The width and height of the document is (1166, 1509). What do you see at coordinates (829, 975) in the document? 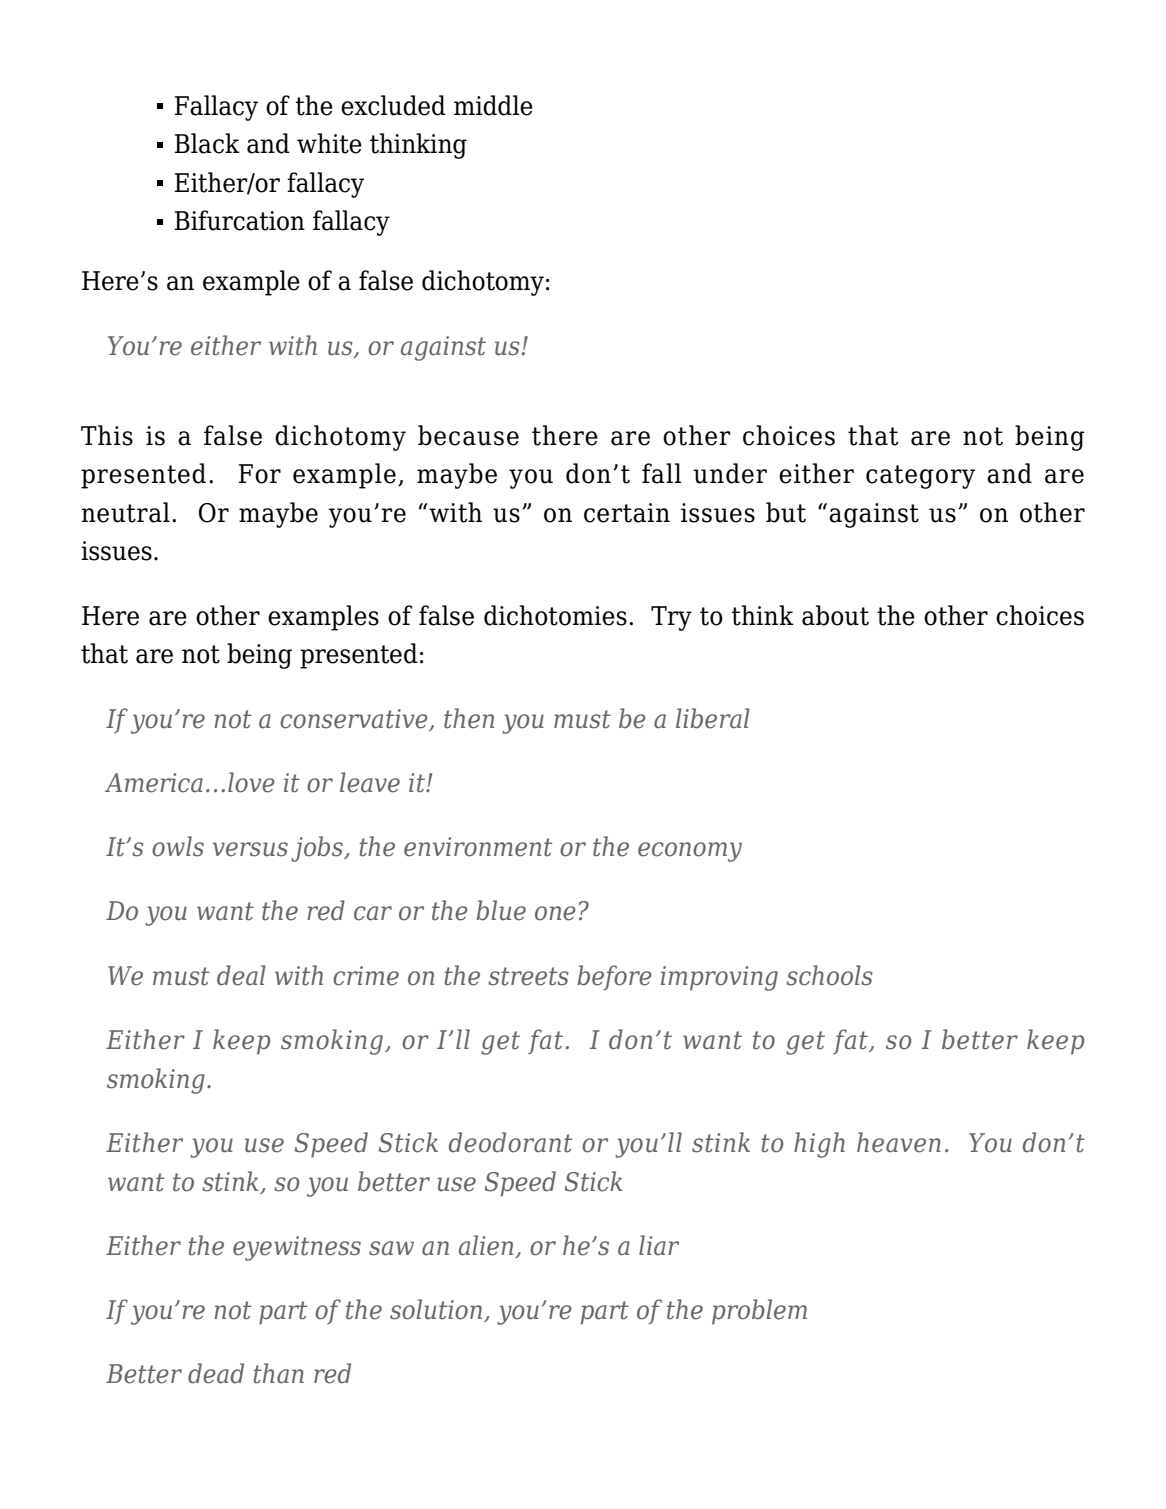
I see `schools` at bounding box center [829, 975].
